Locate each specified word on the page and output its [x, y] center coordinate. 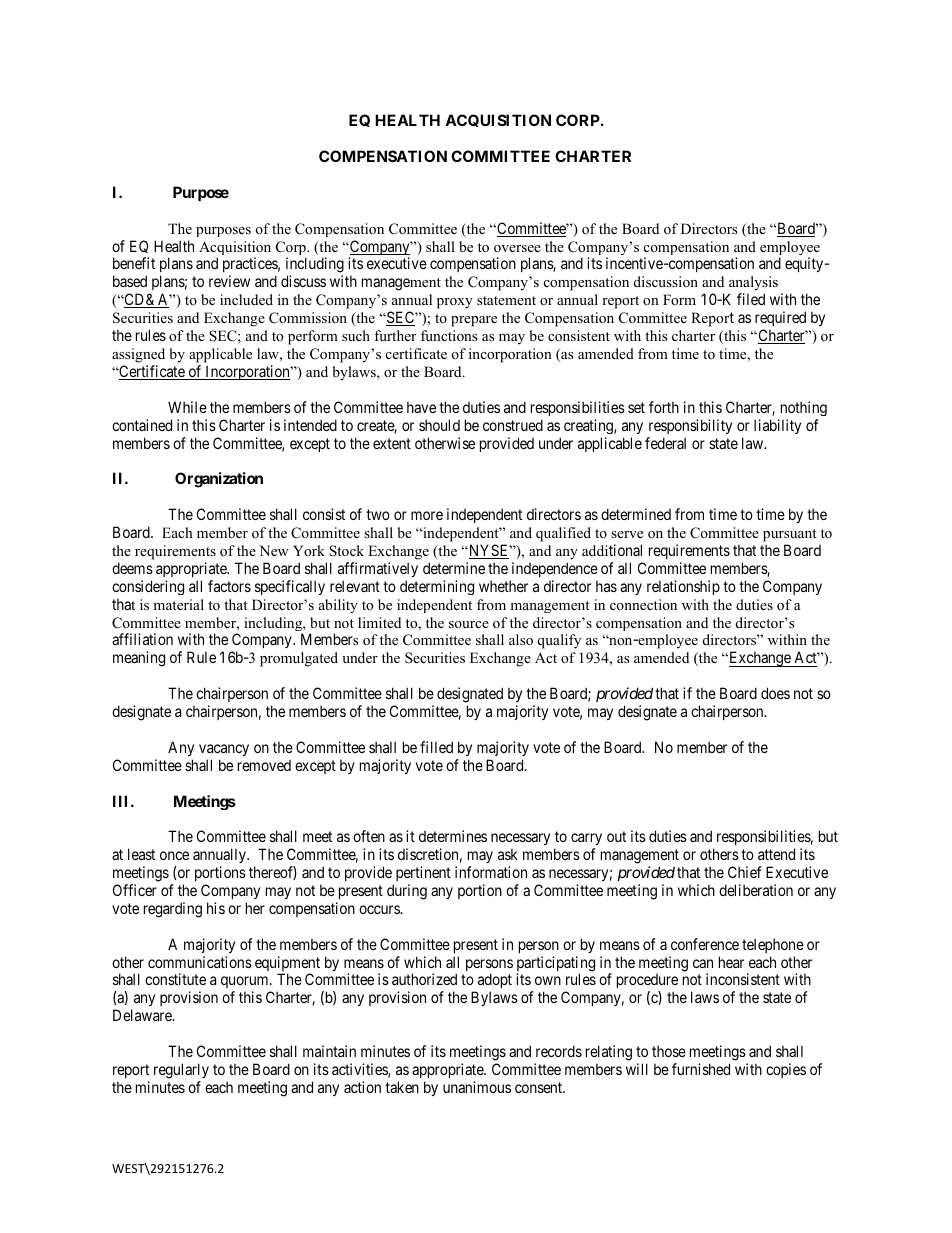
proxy [455, 303]
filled [436, 747]
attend [776, 854]
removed [264, 765]
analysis [753, 285]
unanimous [477, 1087]
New [274, 550]
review [229, 281]
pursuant [789, 535]
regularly [181, 1072]
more [427, 515]
